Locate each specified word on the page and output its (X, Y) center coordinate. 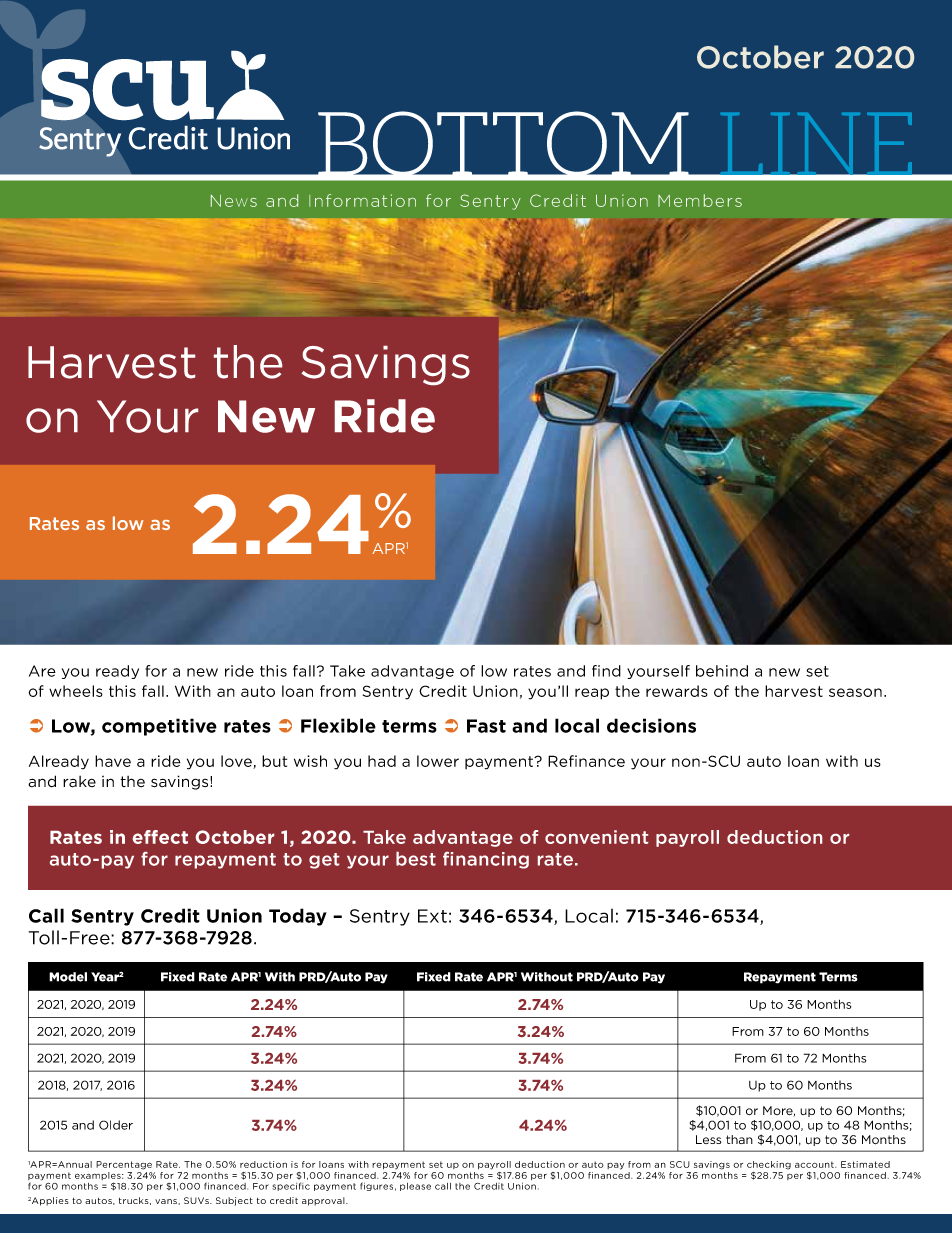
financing (486, 860)
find (606, 671)
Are (42, 671)
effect (160, 837)
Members (700, 200)
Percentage (124, 1165)
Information (362, 200)
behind (722, 671)
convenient (596, 837)
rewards (677, 691)
